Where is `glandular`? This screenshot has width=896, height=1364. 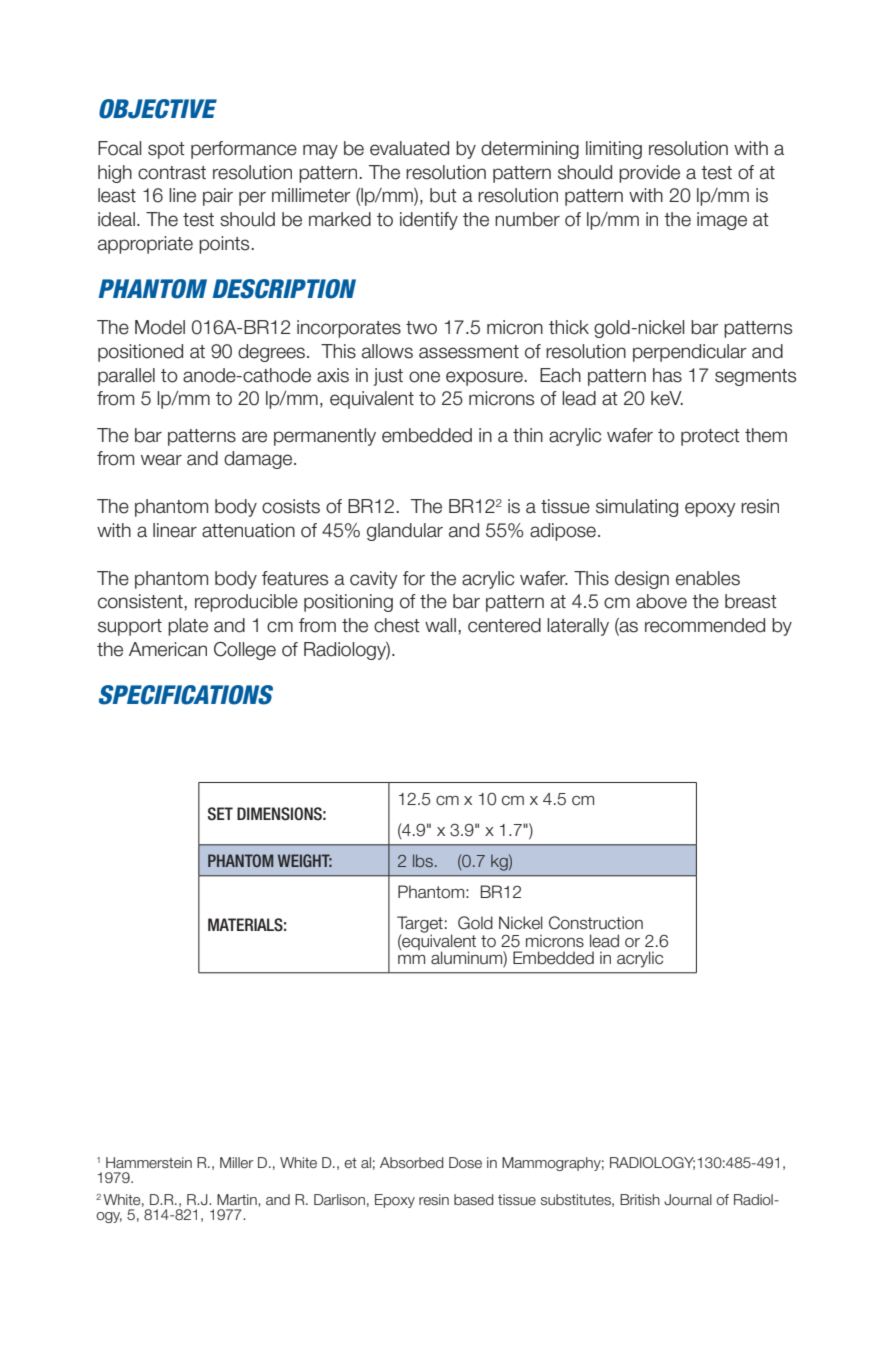
glandular is located at coordinates (405, 532).
